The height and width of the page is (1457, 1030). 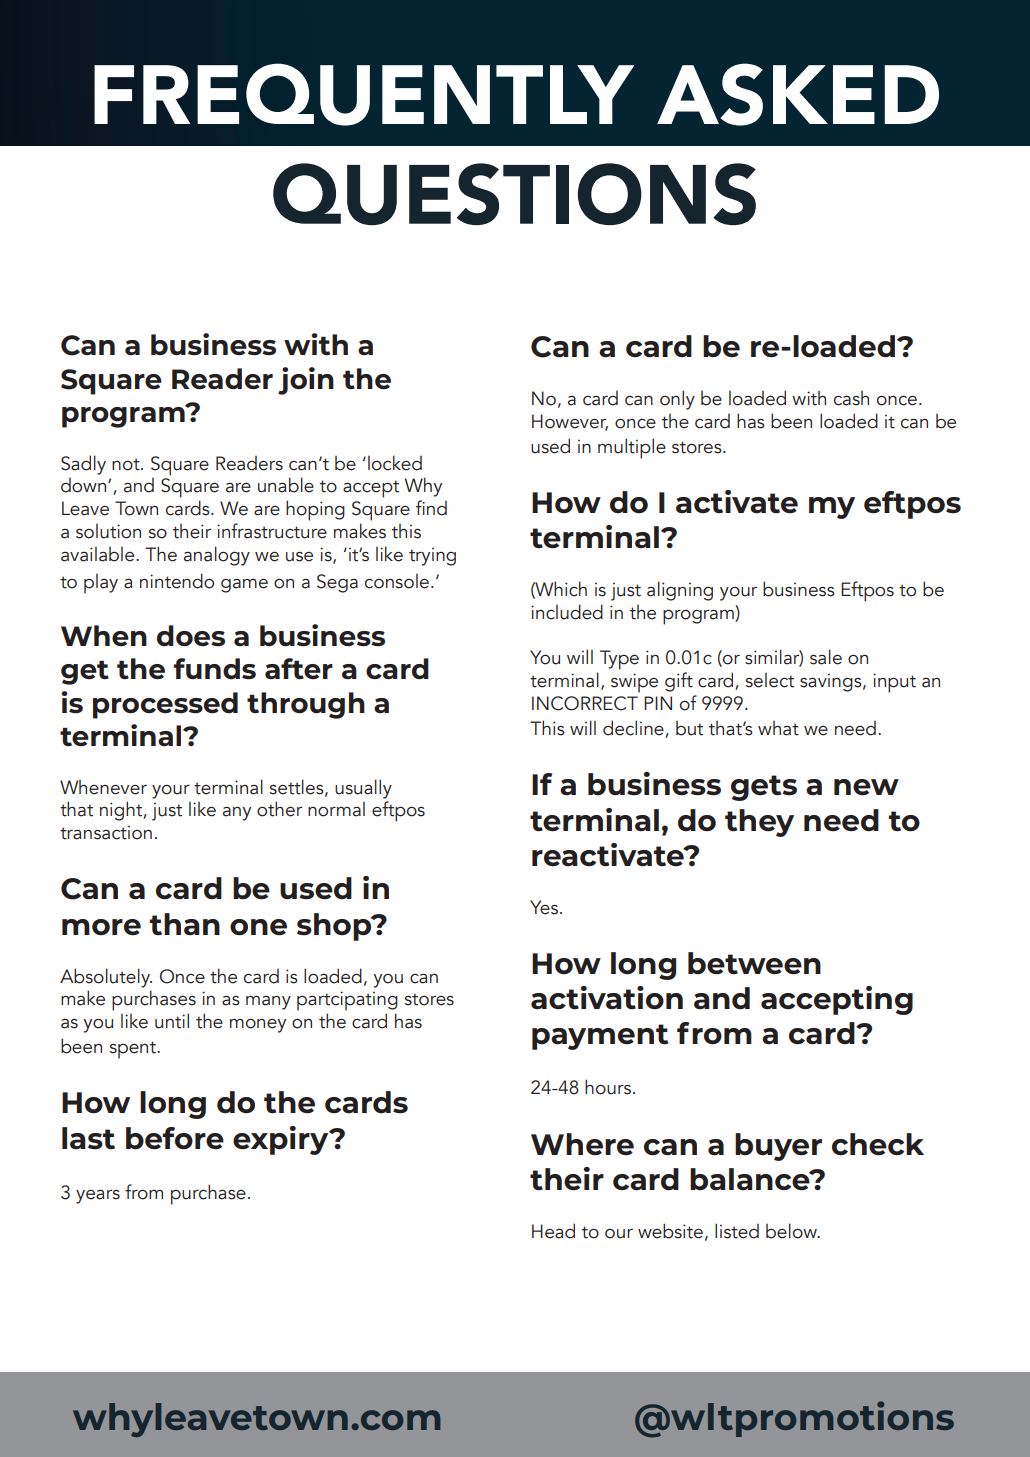 What do you see at coordinates (567, 612) in the page?
I see `included` at bounding box center [567, 612].
